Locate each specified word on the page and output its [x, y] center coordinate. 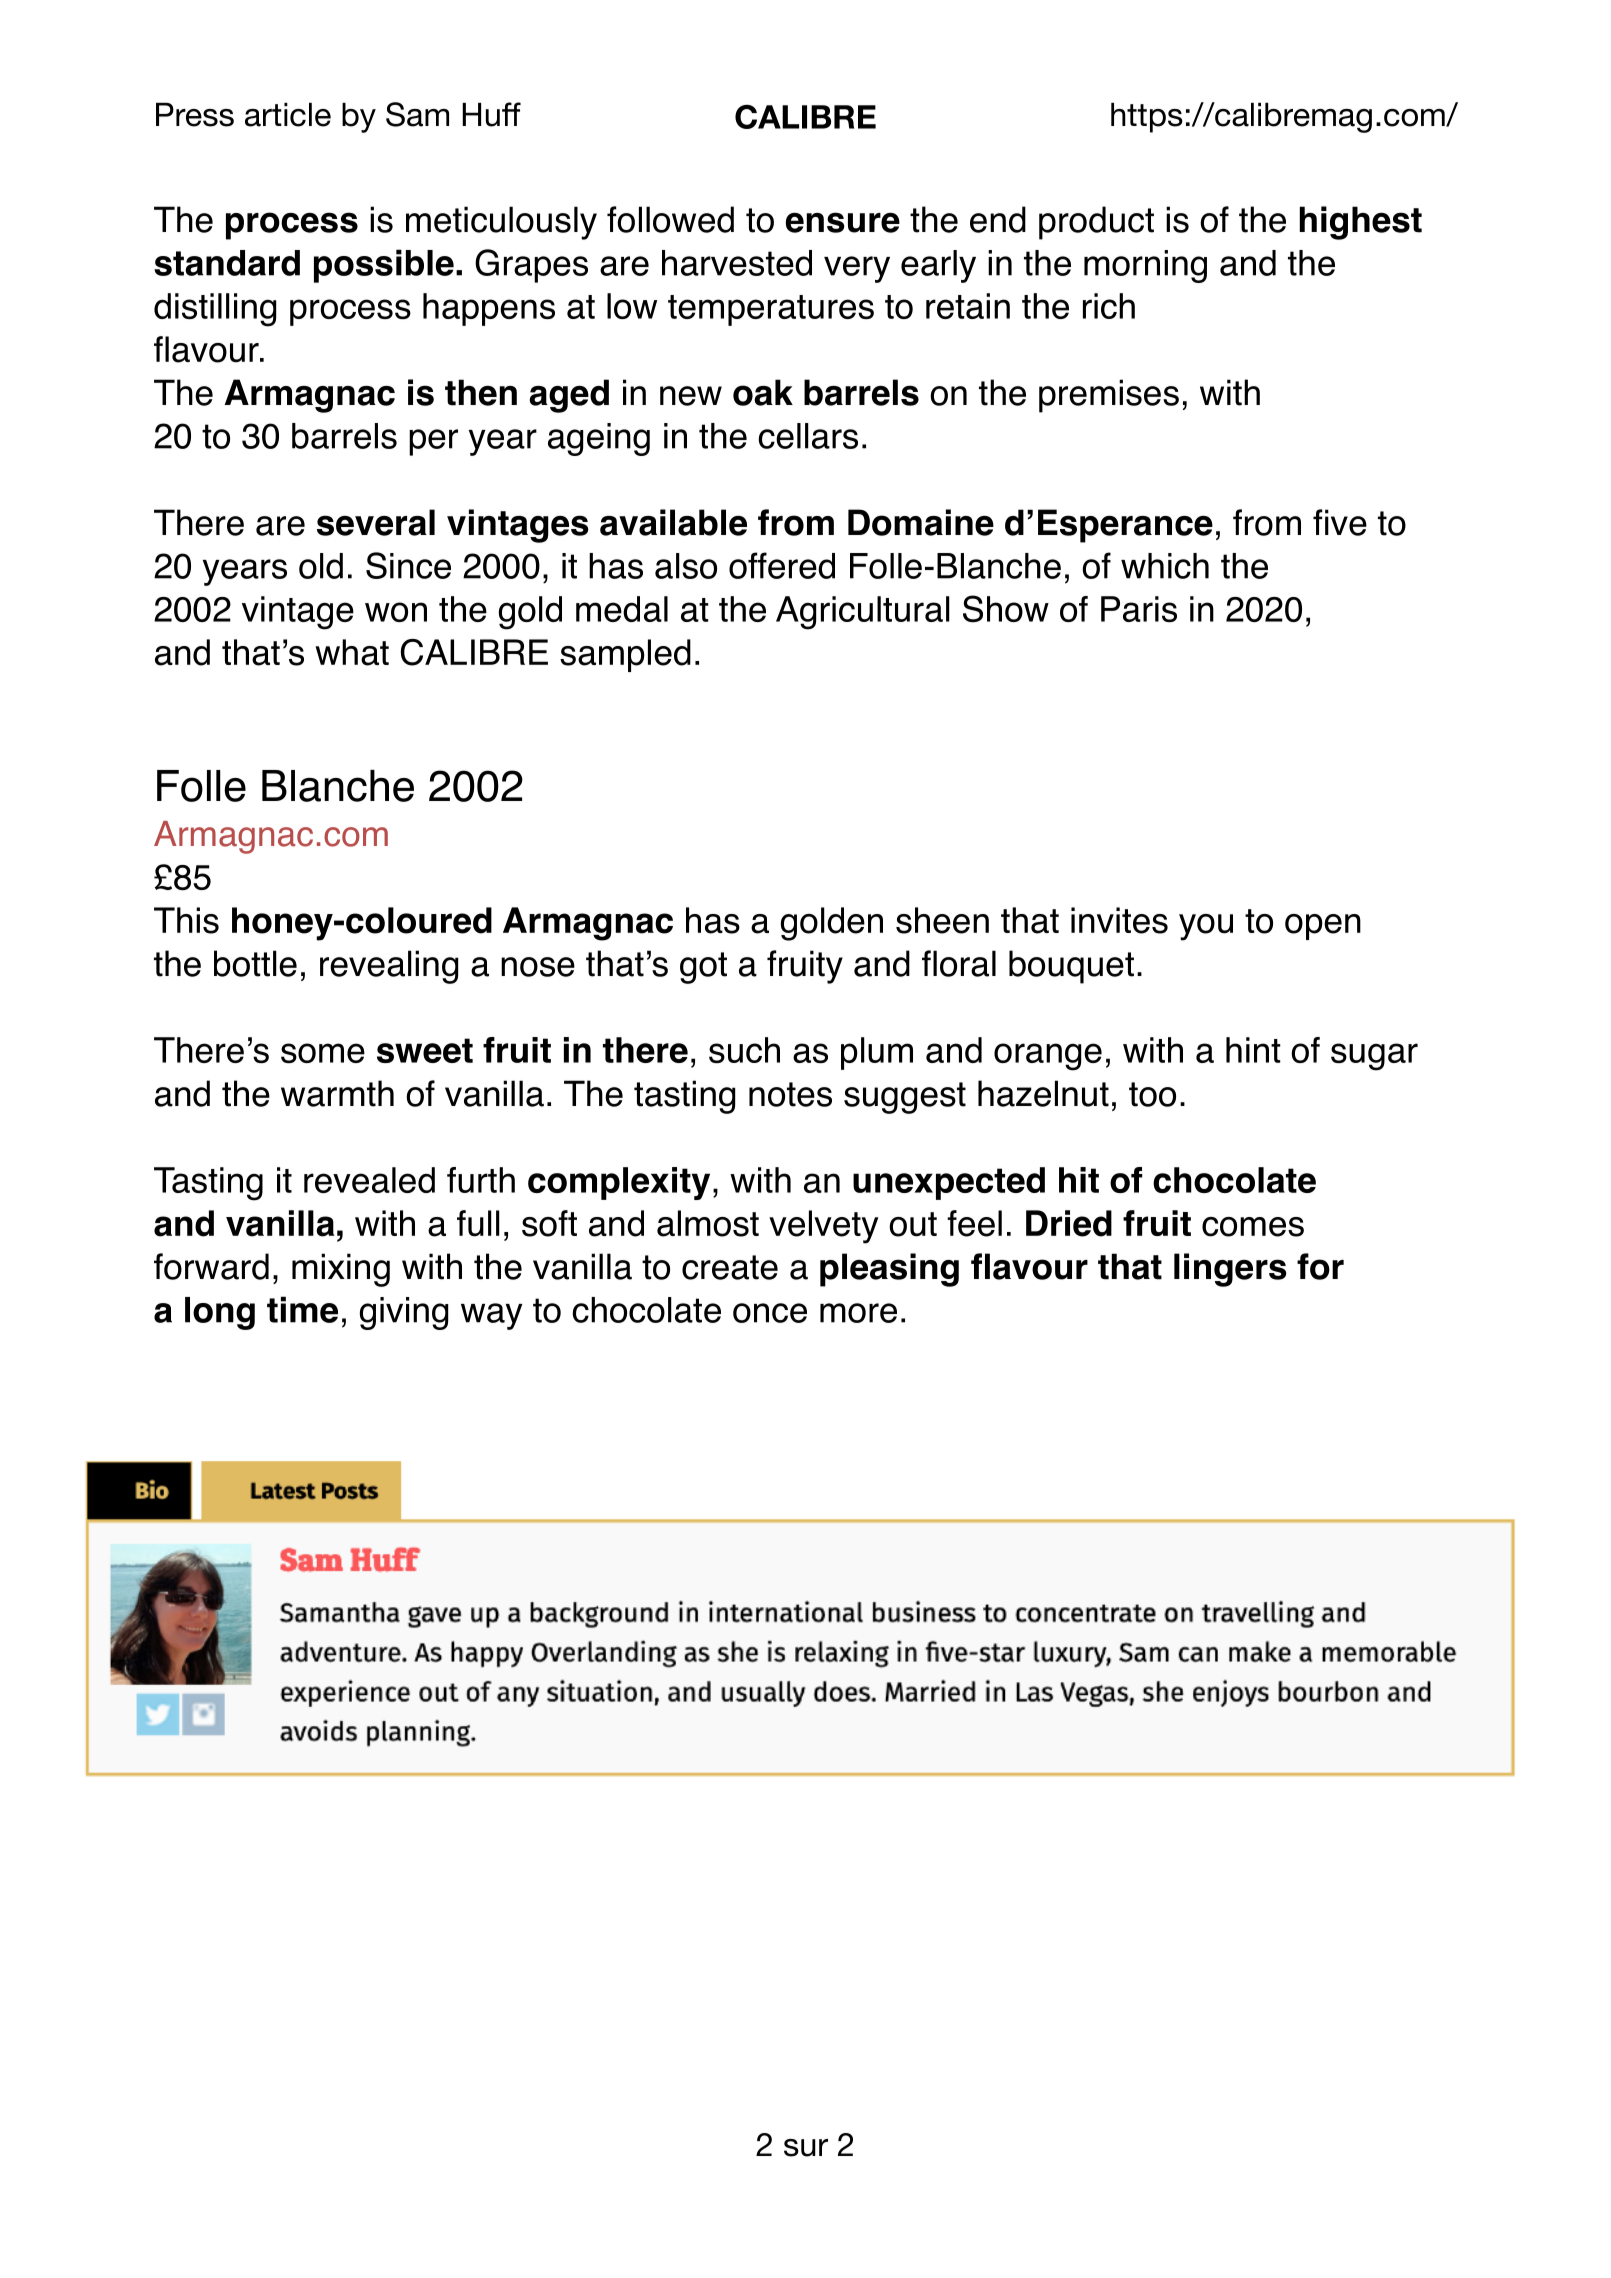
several [376, 522]
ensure [843, 222]
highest [1361, 223]
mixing [341, 1270]
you [1206, 927]
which [1165, 566]
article [288, 115]
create [730, 1267]
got [703, 968]
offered [782, 565]
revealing [389, 967]
